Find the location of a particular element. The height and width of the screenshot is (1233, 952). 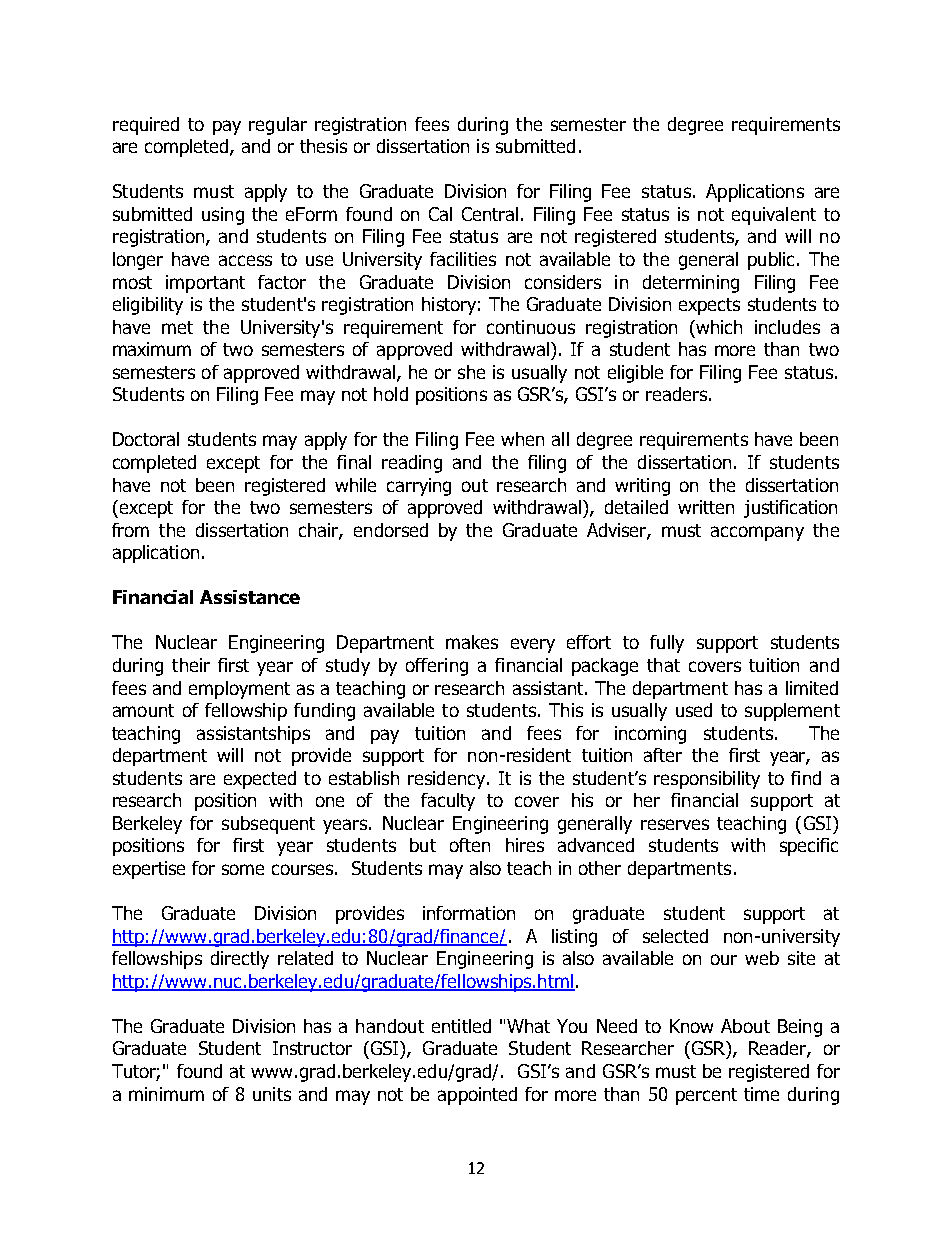

regular is located at coordinates (278, 126).
